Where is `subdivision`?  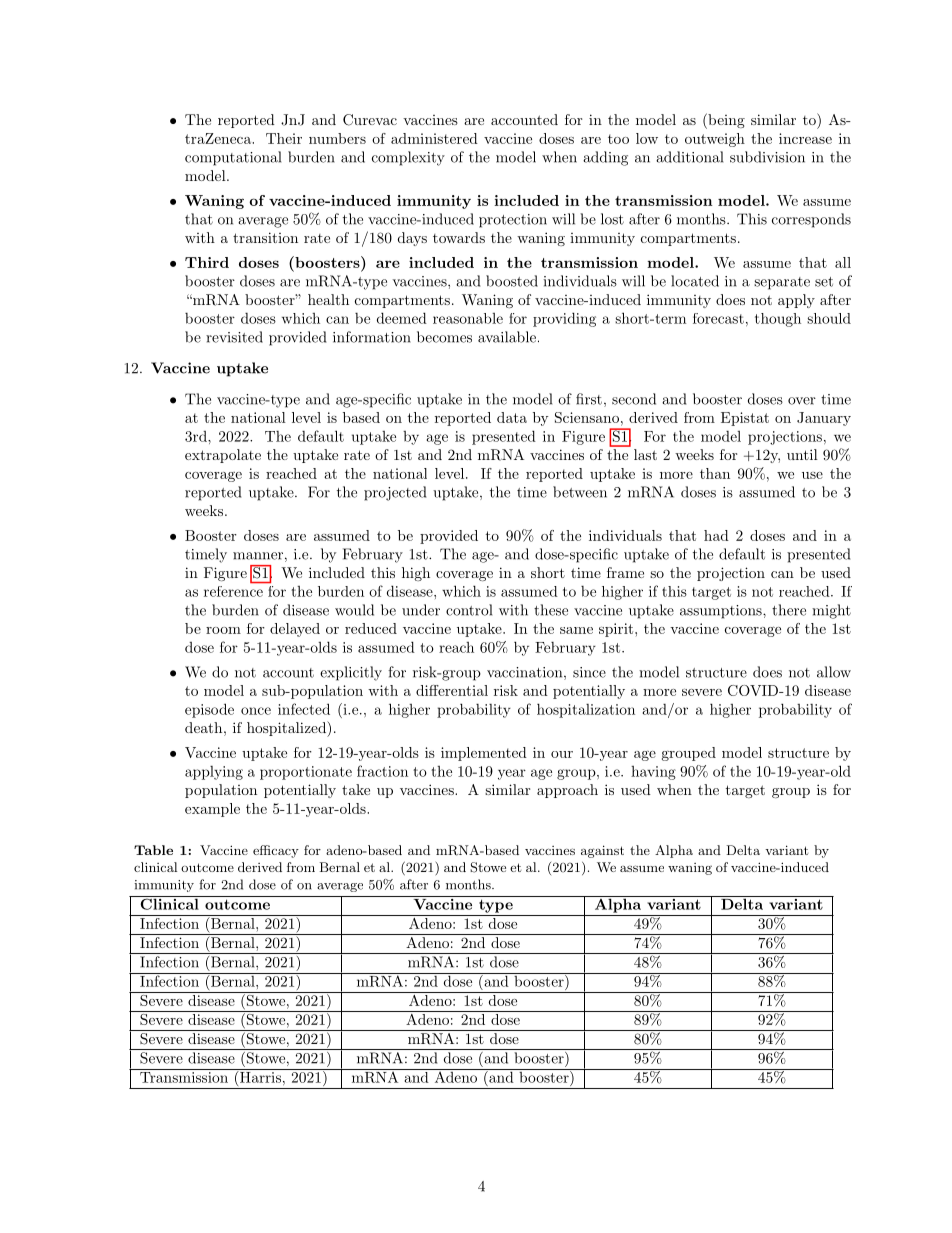 subdivision is located at coordinates (767, 157).
